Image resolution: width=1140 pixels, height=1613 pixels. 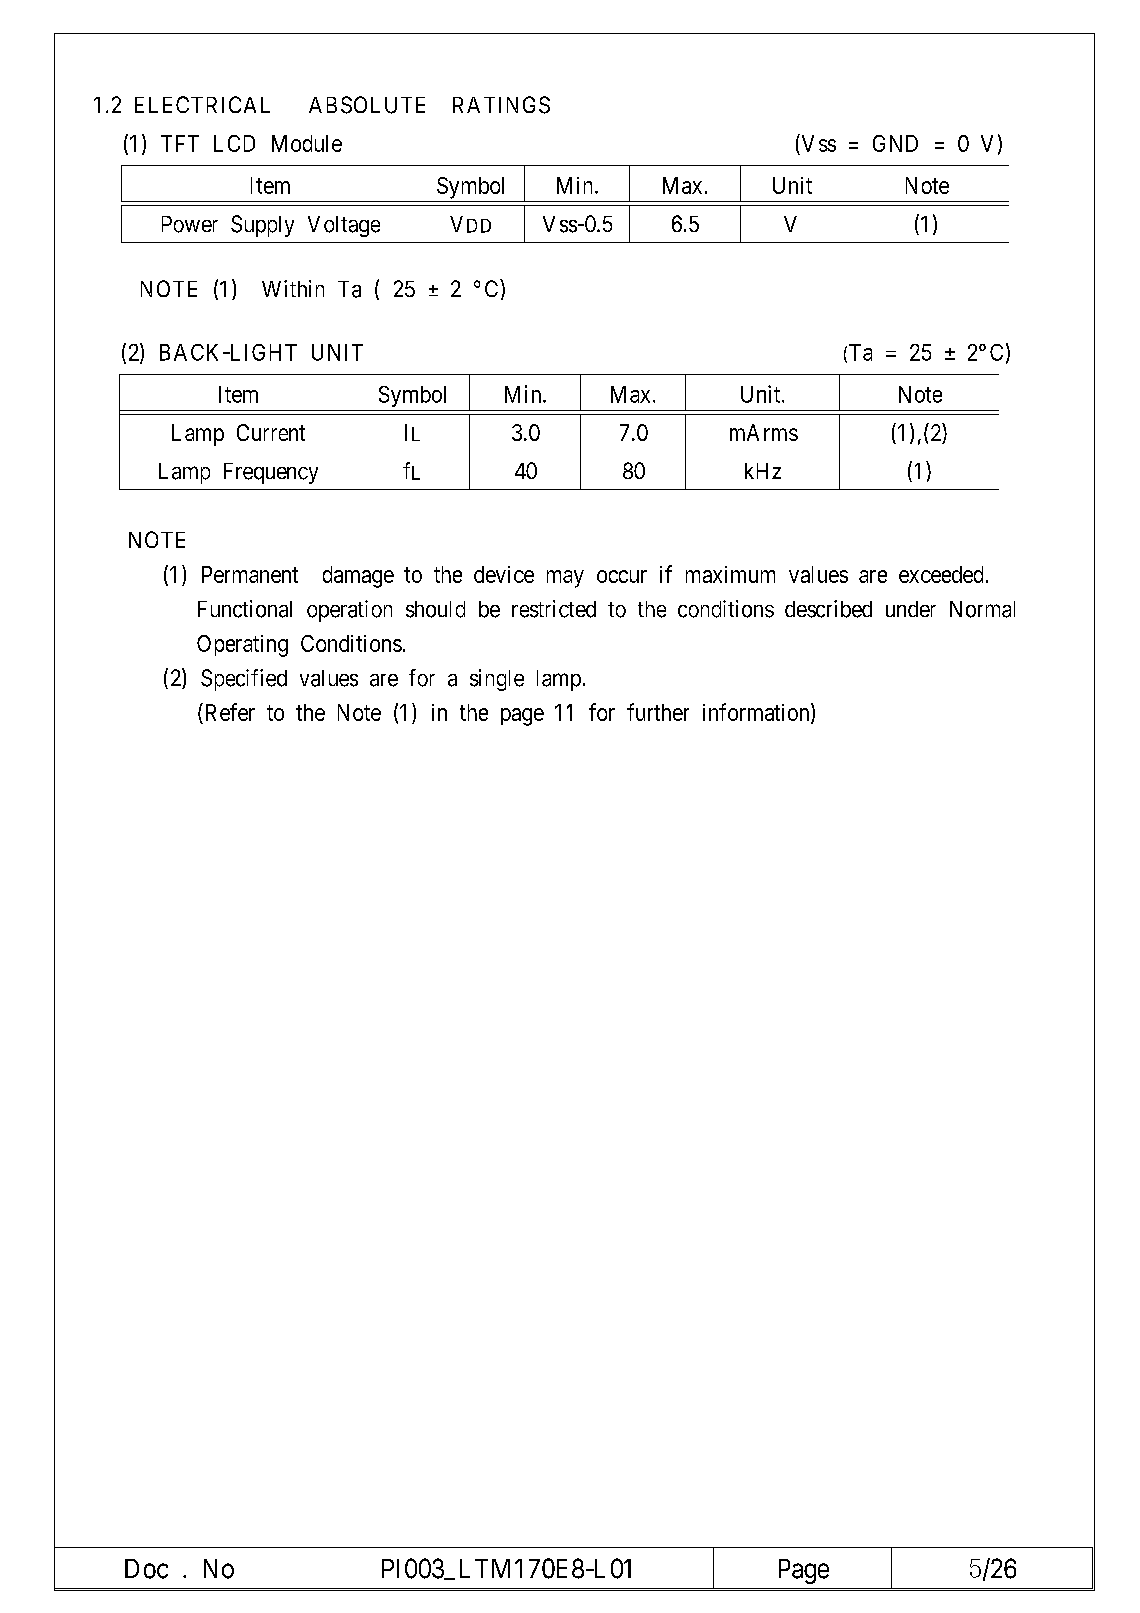 I want to click on restricted, so click(x=554, y=609).
